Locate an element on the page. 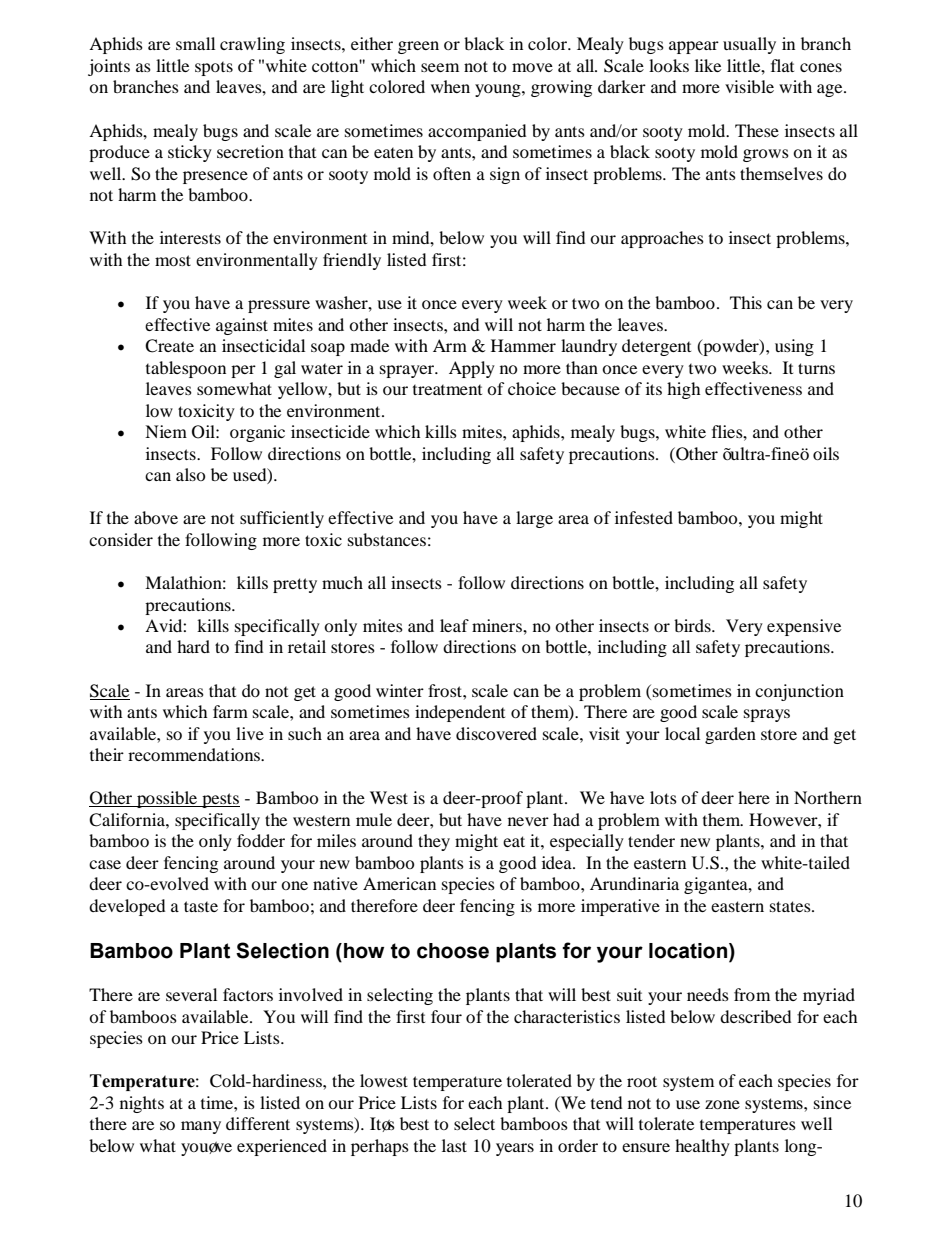  high is located at coordinates (683, 390).
